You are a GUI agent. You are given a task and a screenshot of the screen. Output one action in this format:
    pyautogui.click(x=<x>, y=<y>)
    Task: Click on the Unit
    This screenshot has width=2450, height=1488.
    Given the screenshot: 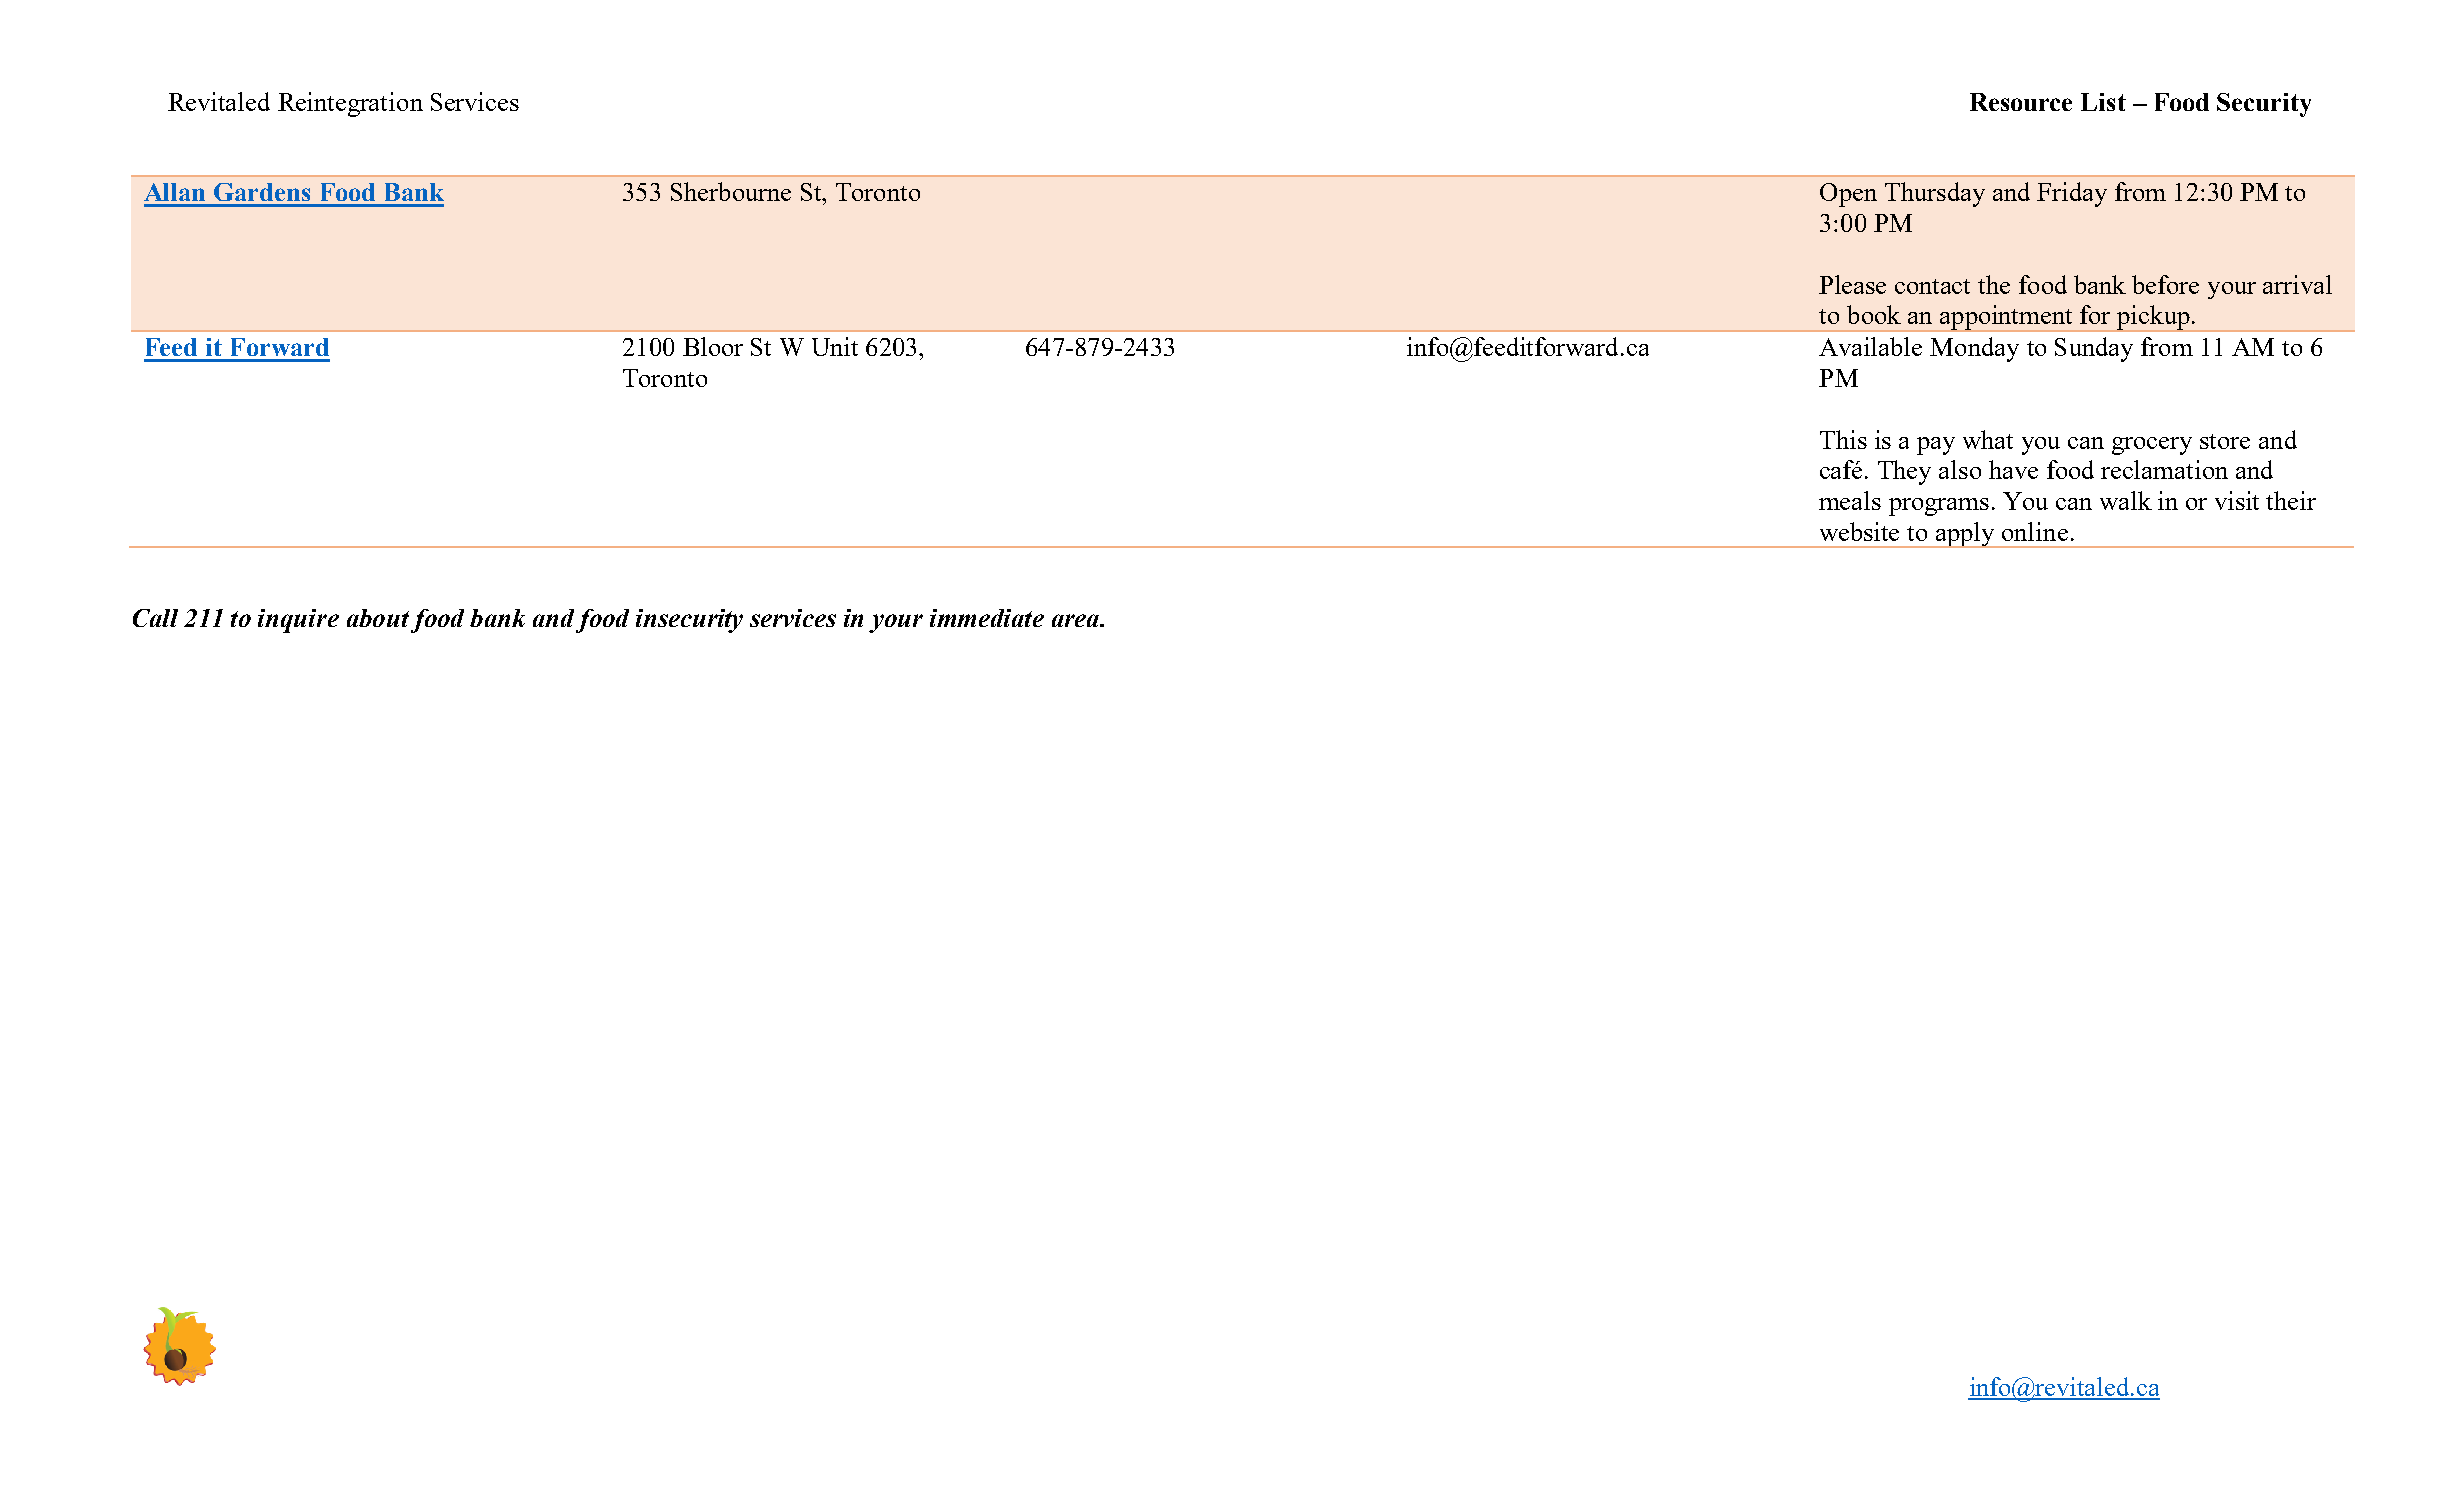 What is the action you would take?
    pyautogui.click(x=835, y=346)
